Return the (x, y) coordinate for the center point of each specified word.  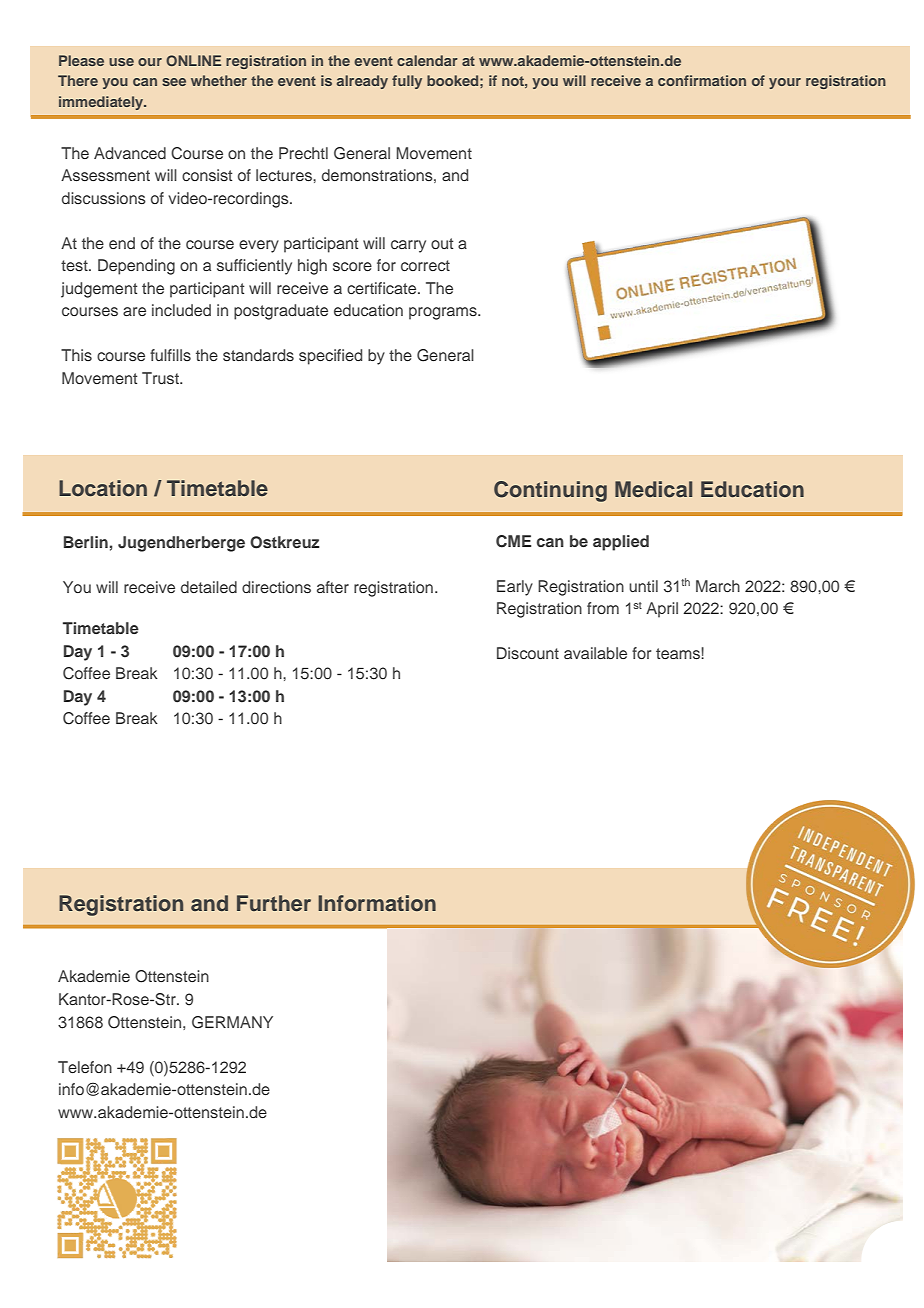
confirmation (702, 80)
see (174, 82)
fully (407, 82)
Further (274, 903)
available (595, 653)
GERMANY (232, 1022)
